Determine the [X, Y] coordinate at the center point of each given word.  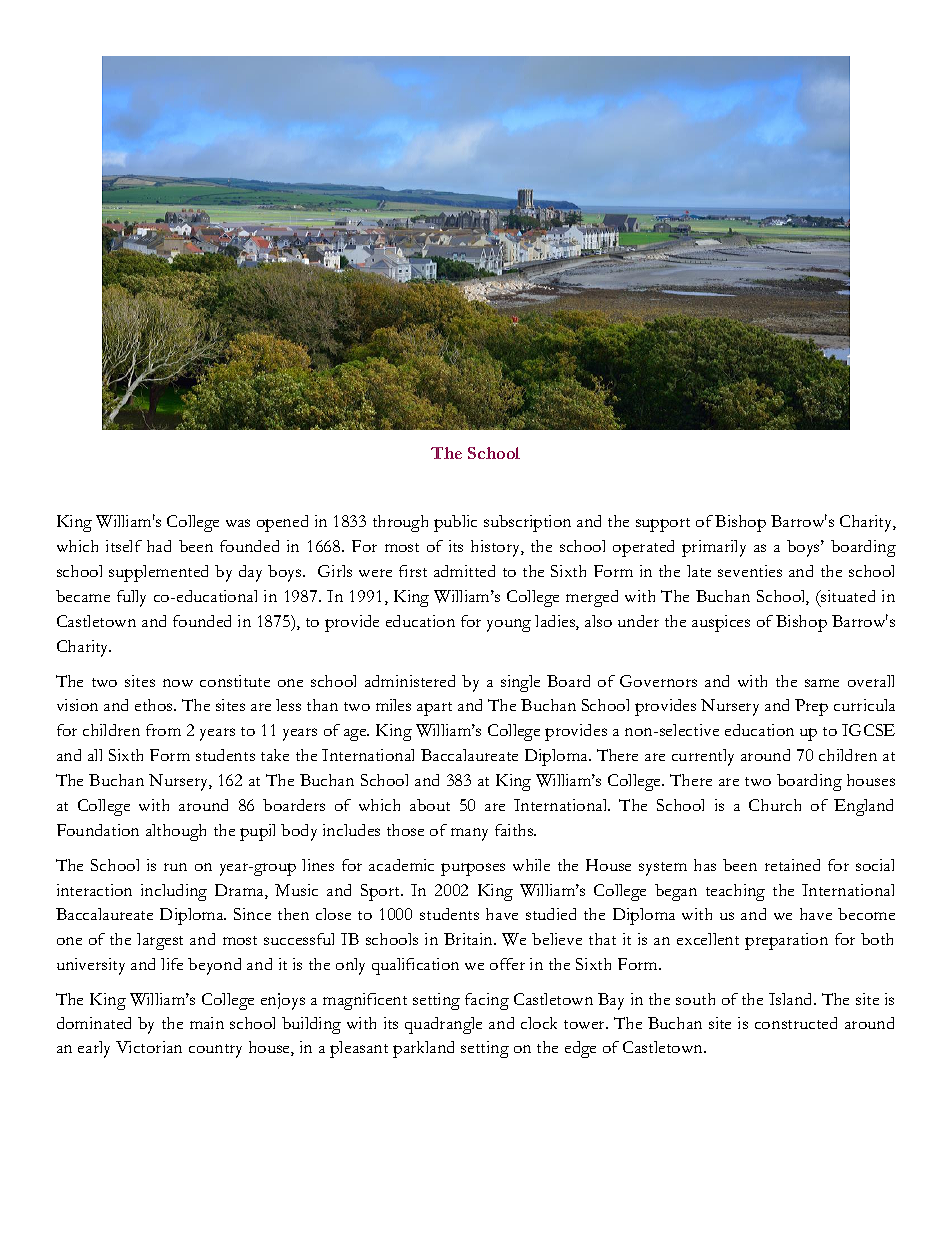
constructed [796, 1023]
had [159, 546]
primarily [714, 548]
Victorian [149, 1047]
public [455, 523]
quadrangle [443, 1025]
